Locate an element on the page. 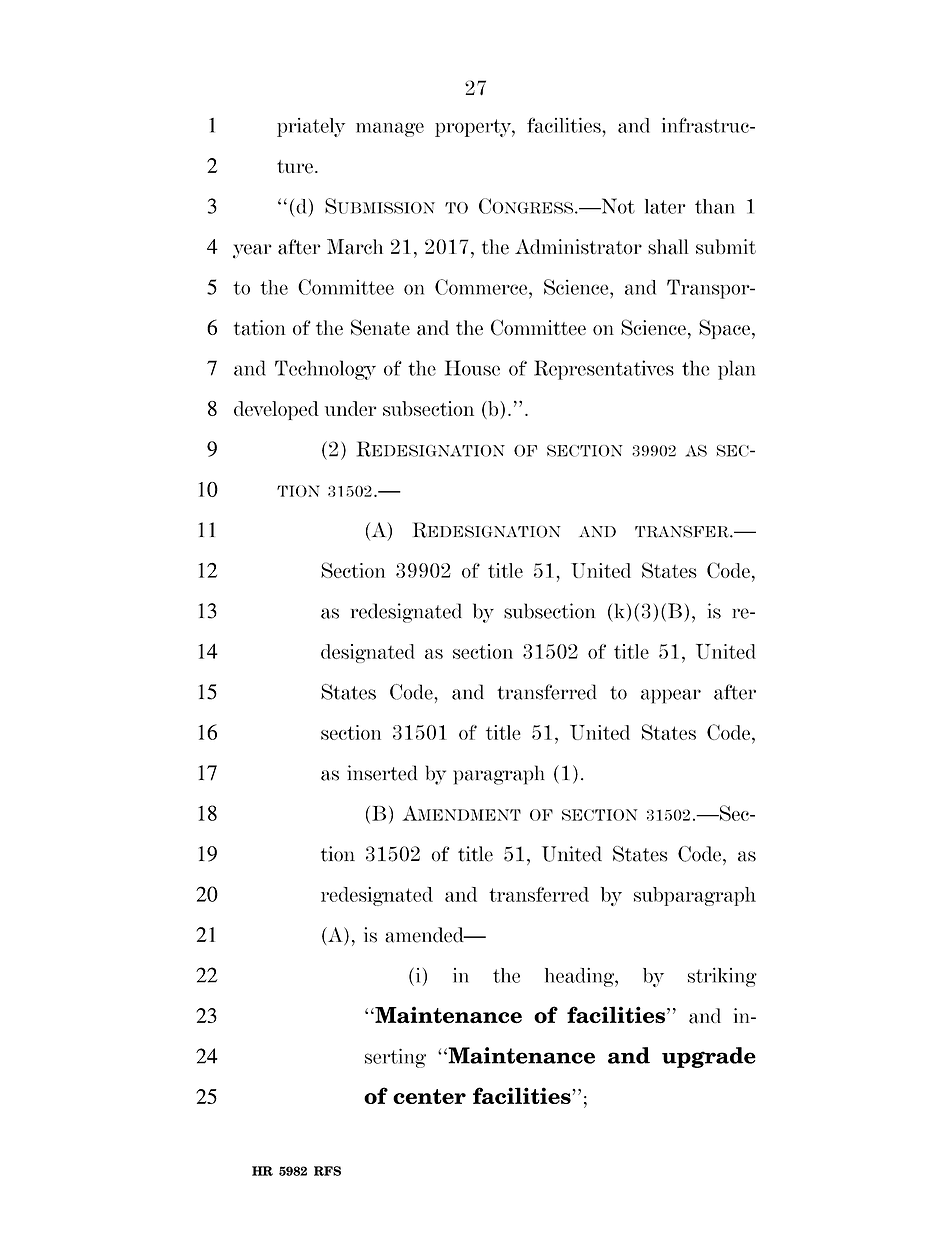 The height and width of the document is (1233, 952). upgrade is located at coordinates (709, 1057).
